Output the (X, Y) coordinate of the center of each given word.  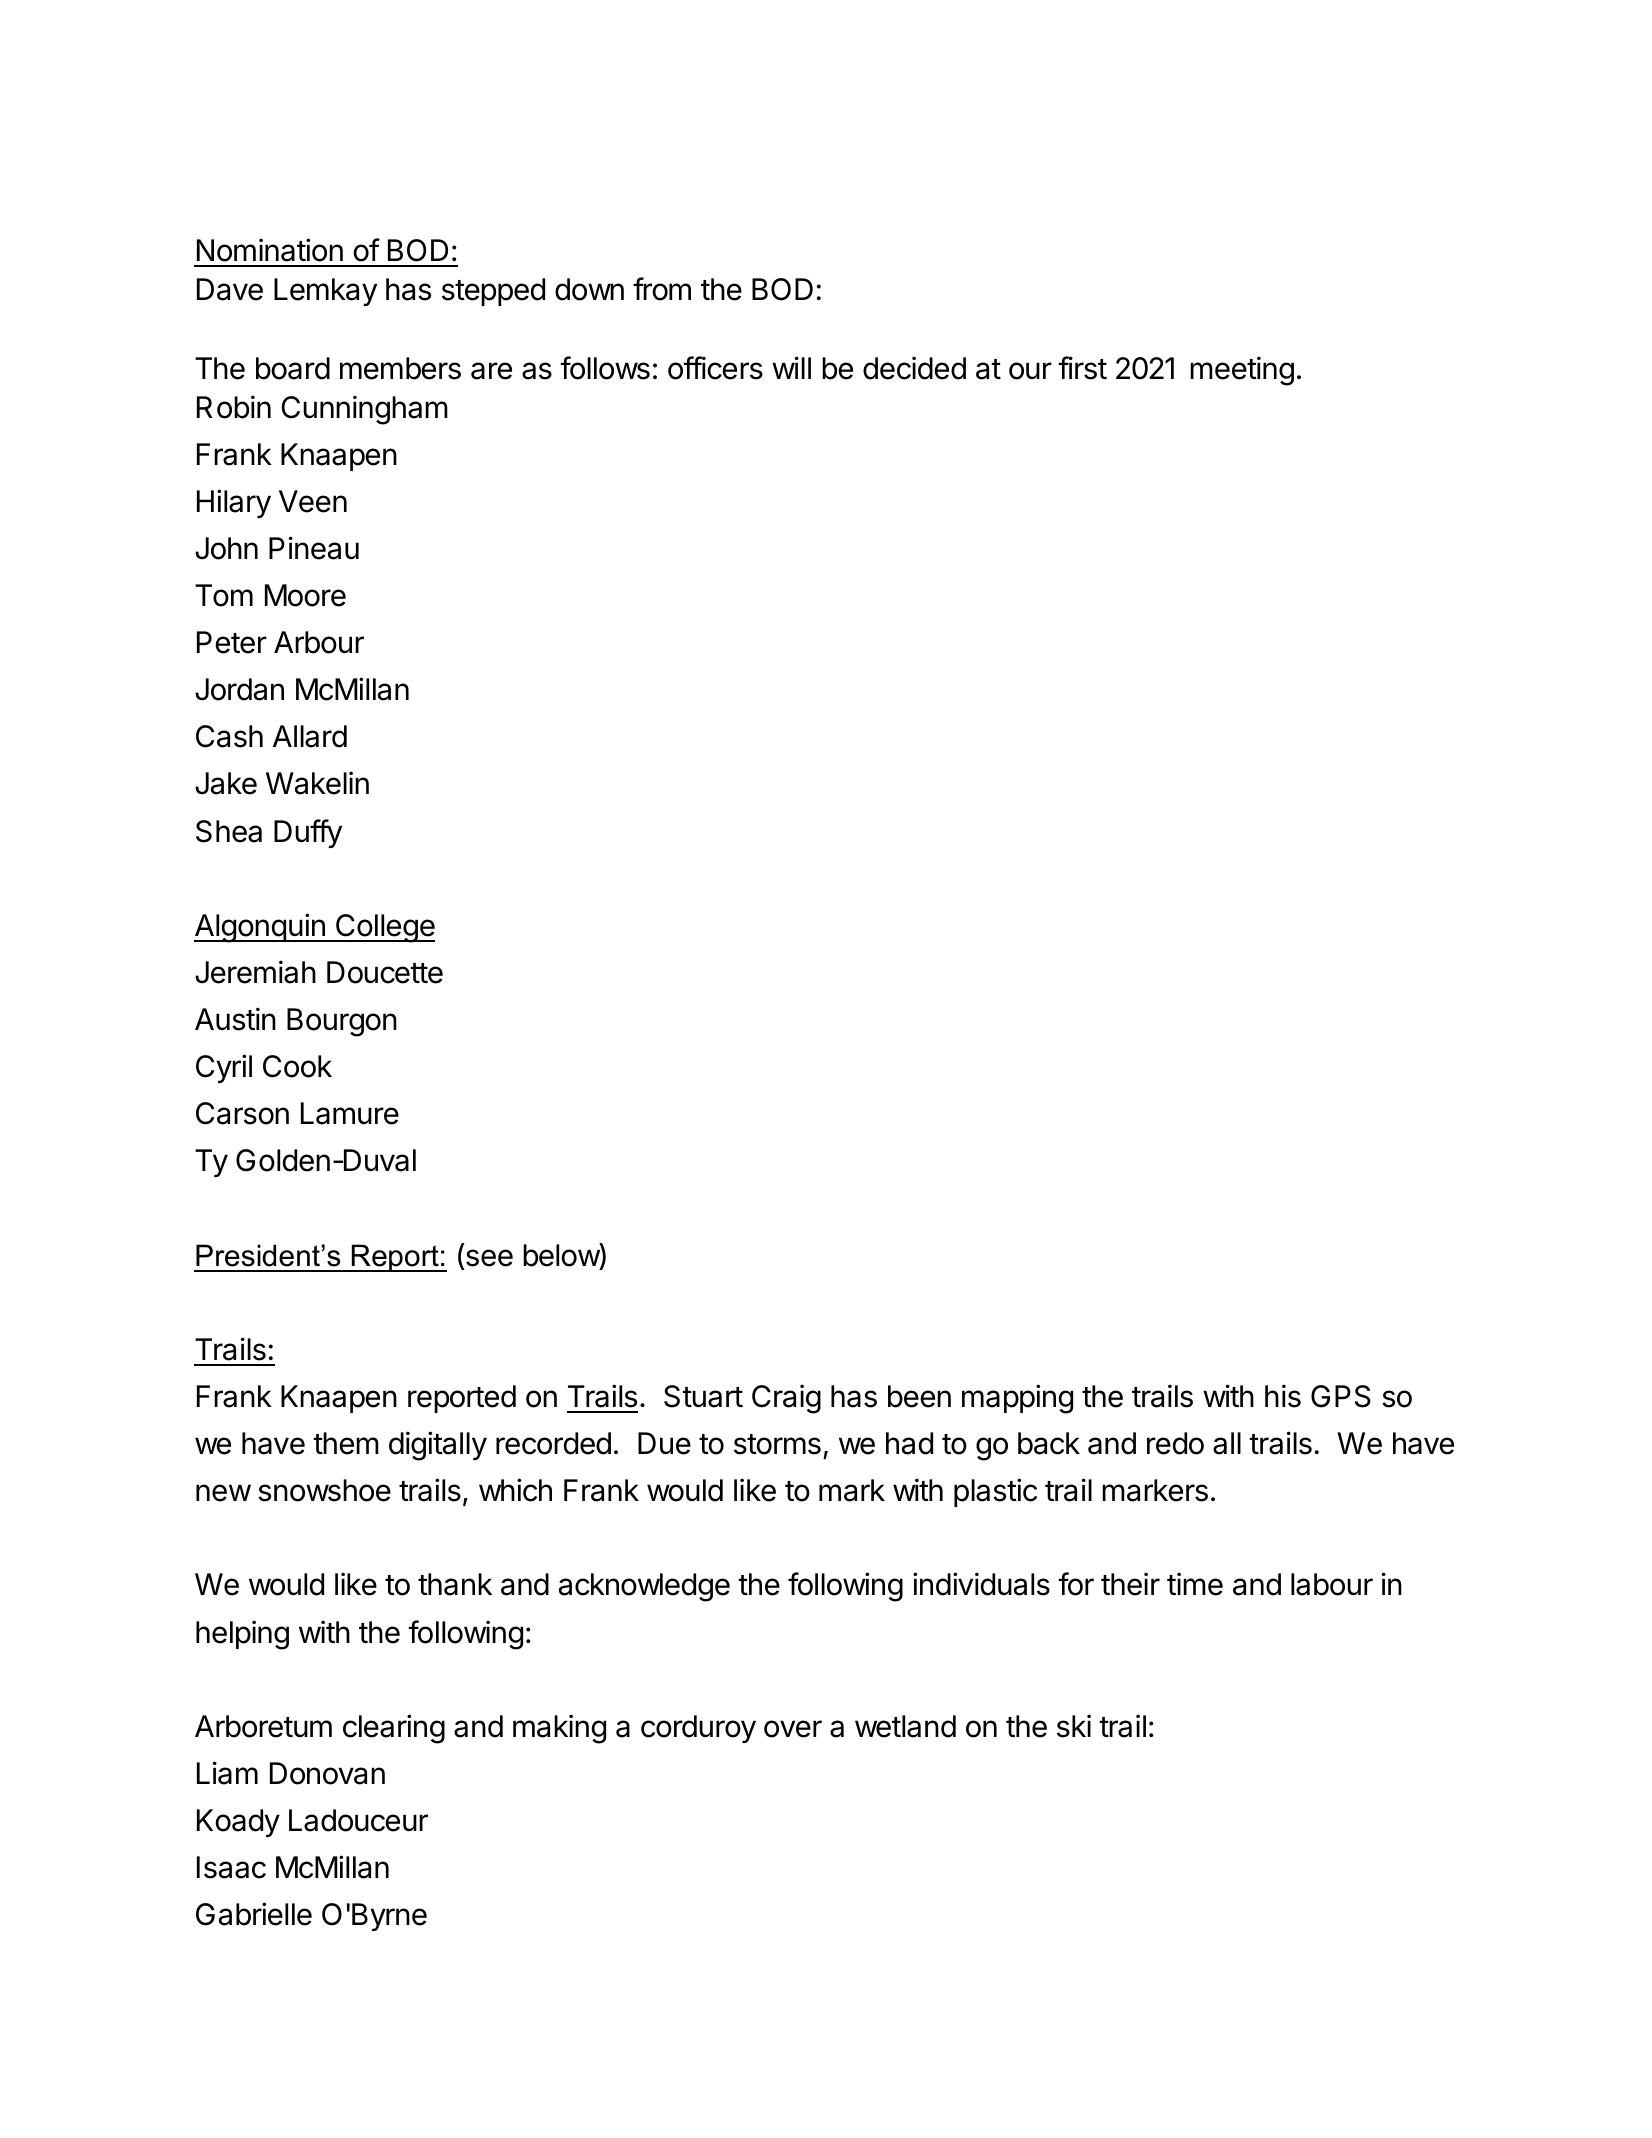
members (400, 368)
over (793, 1729)
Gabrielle (254, 1914)
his (1283, 1396)
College (384, 928)
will (791, 367)
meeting (1242, 371)
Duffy (308, 833)
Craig (786, 1399)
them (346, 1443)
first (1082, 368)
